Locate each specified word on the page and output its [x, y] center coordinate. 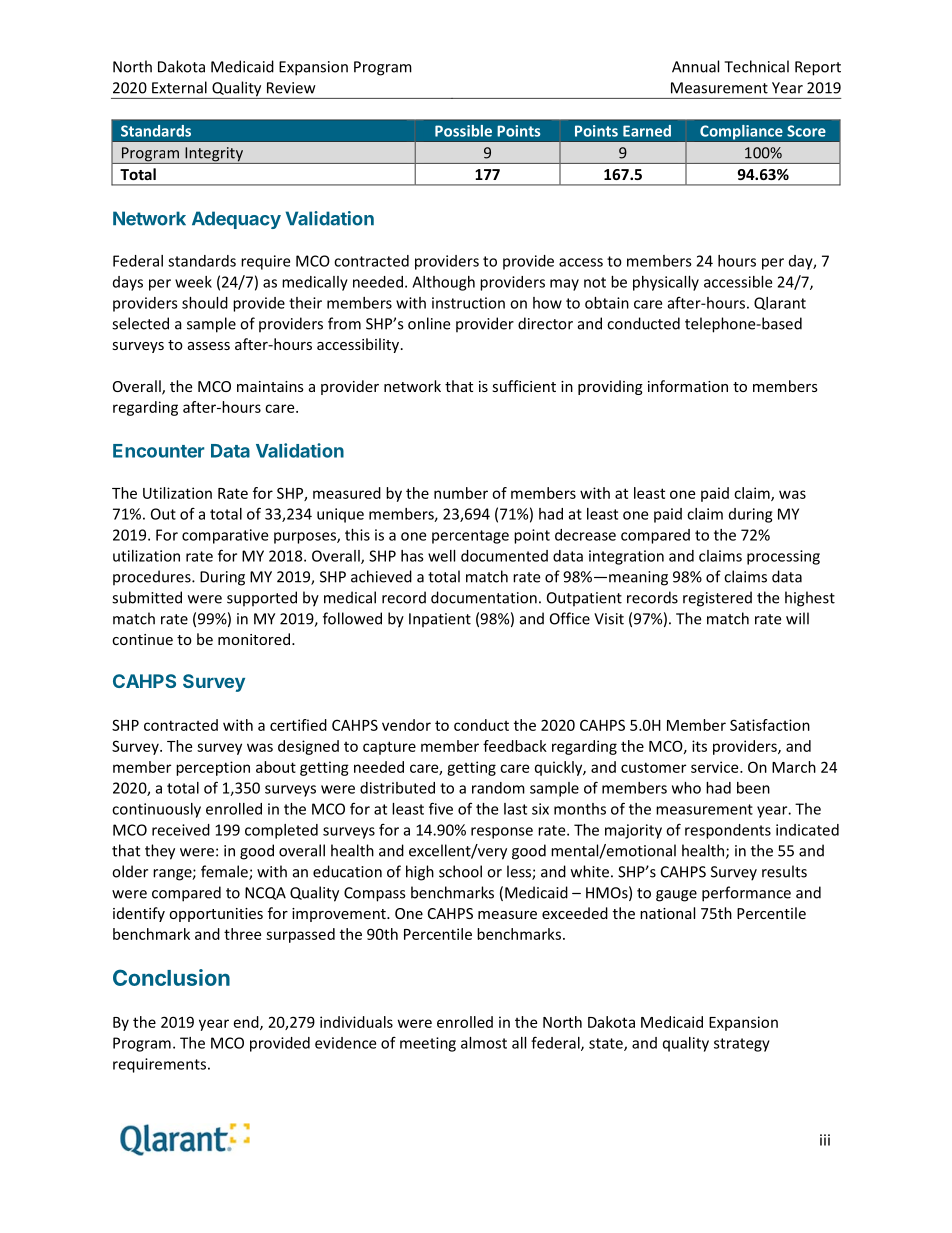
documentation [484, 597]
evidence [345, 1043]
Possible [463, 131]
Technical [756, 66]
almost [484, 1043]
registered [717, 599]
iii [825, 1140]
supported [262, 599]
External [179, 87]
